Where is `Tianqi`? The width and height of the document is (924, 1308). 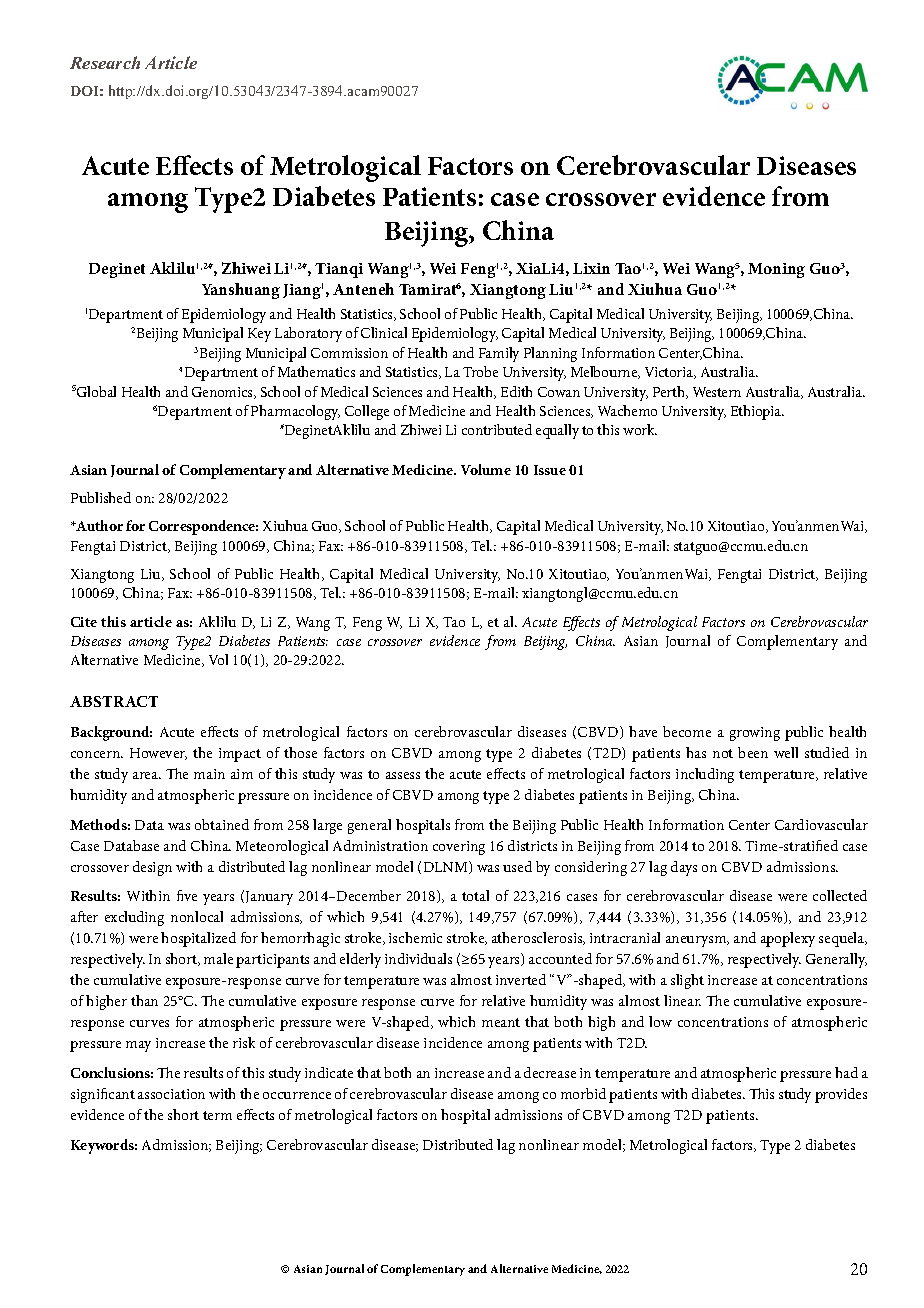
Tianqi is located at coordinates (339, 270).
